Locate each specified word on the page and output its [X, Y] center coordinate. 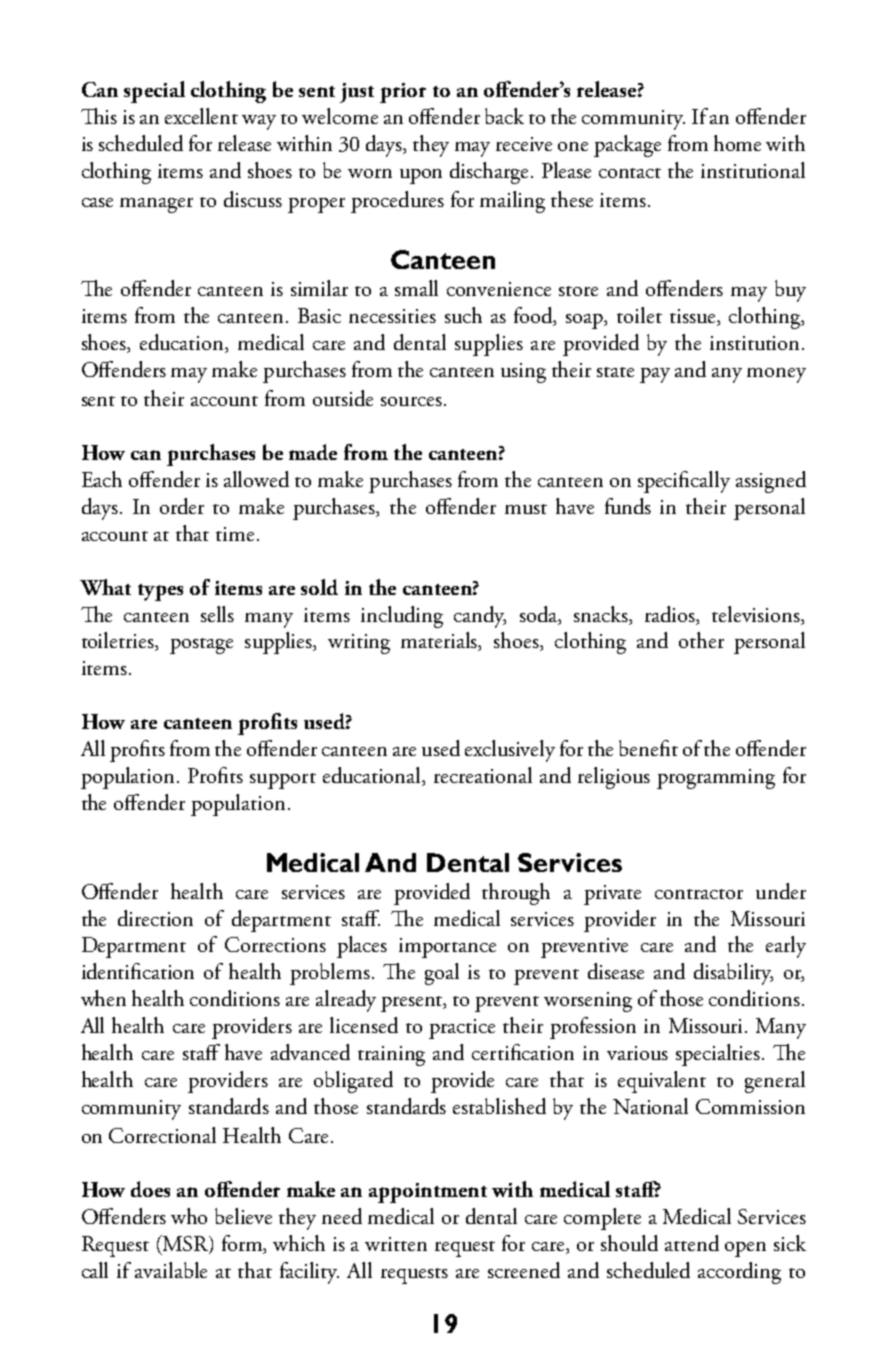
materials [440, 641]
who [189, 1216]
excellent [201, 116]
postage [201, 646]
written [396, 1244]
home [737, 143]
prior [403, 93]
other [701, 640]
